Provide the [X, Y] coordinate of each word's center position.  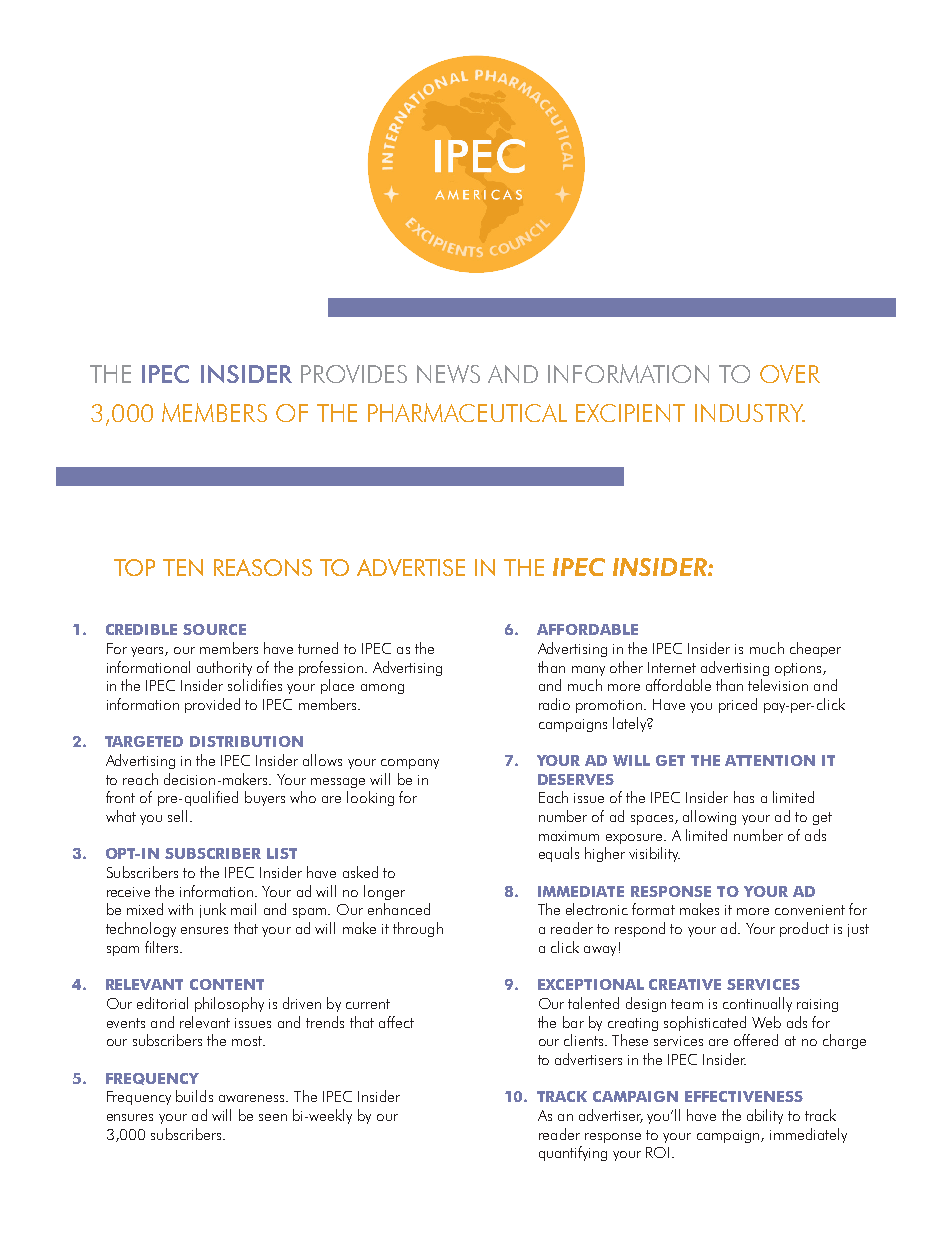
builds [194, 1096]
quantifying [573, 1153]
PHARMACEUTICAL [467, 412]
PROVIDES [354, 374]
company [410, 764]
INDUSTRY [750, 413]
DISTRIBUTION [246, 741]
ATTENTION [770, 760]
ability [765, 1116]
